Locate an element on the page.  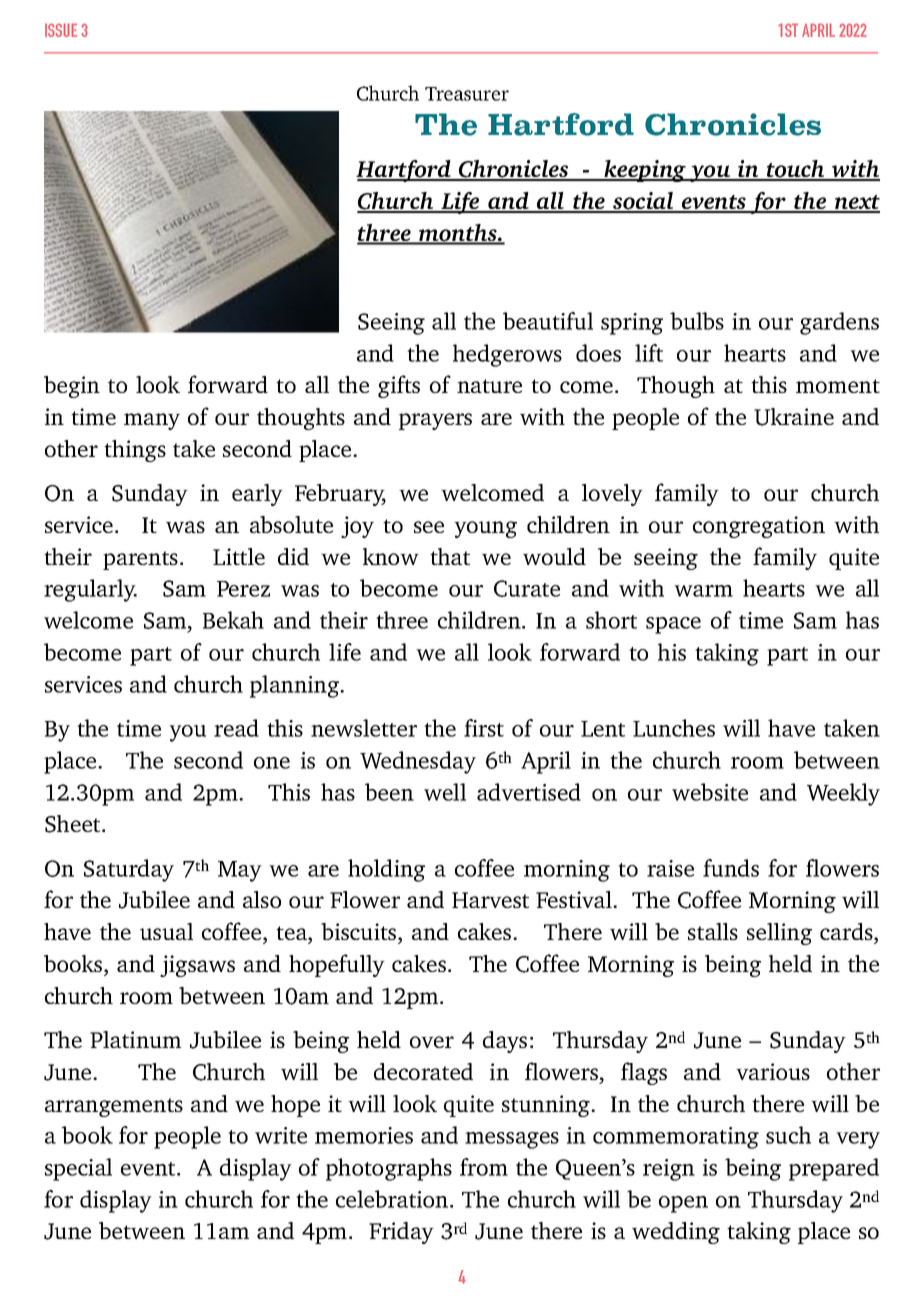
over is located at coordinates (432, 1042).
